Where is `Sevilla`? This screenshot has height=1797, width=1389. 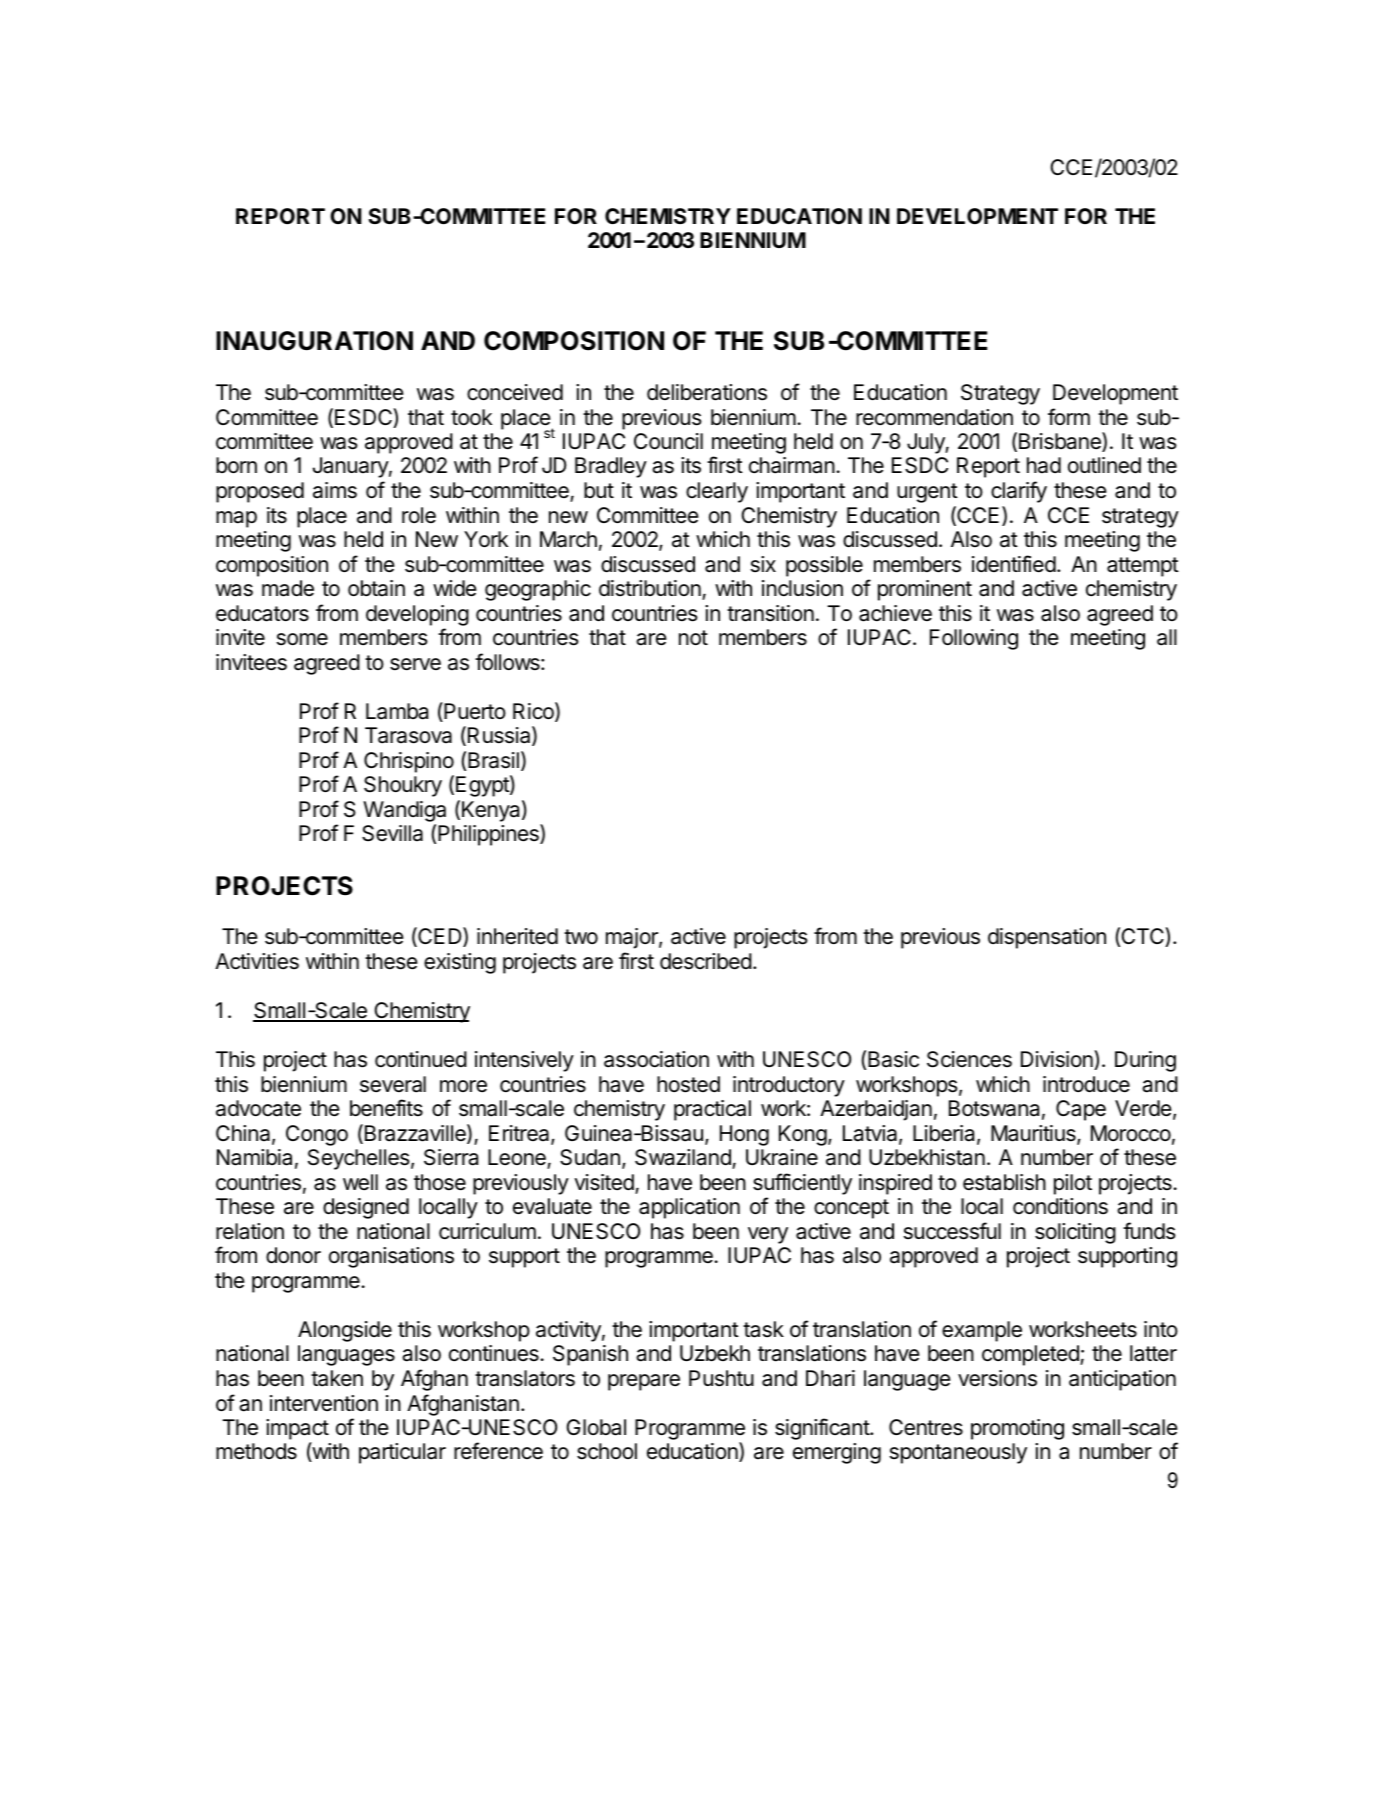 Sevilla is located at coordinates (392, 833).
